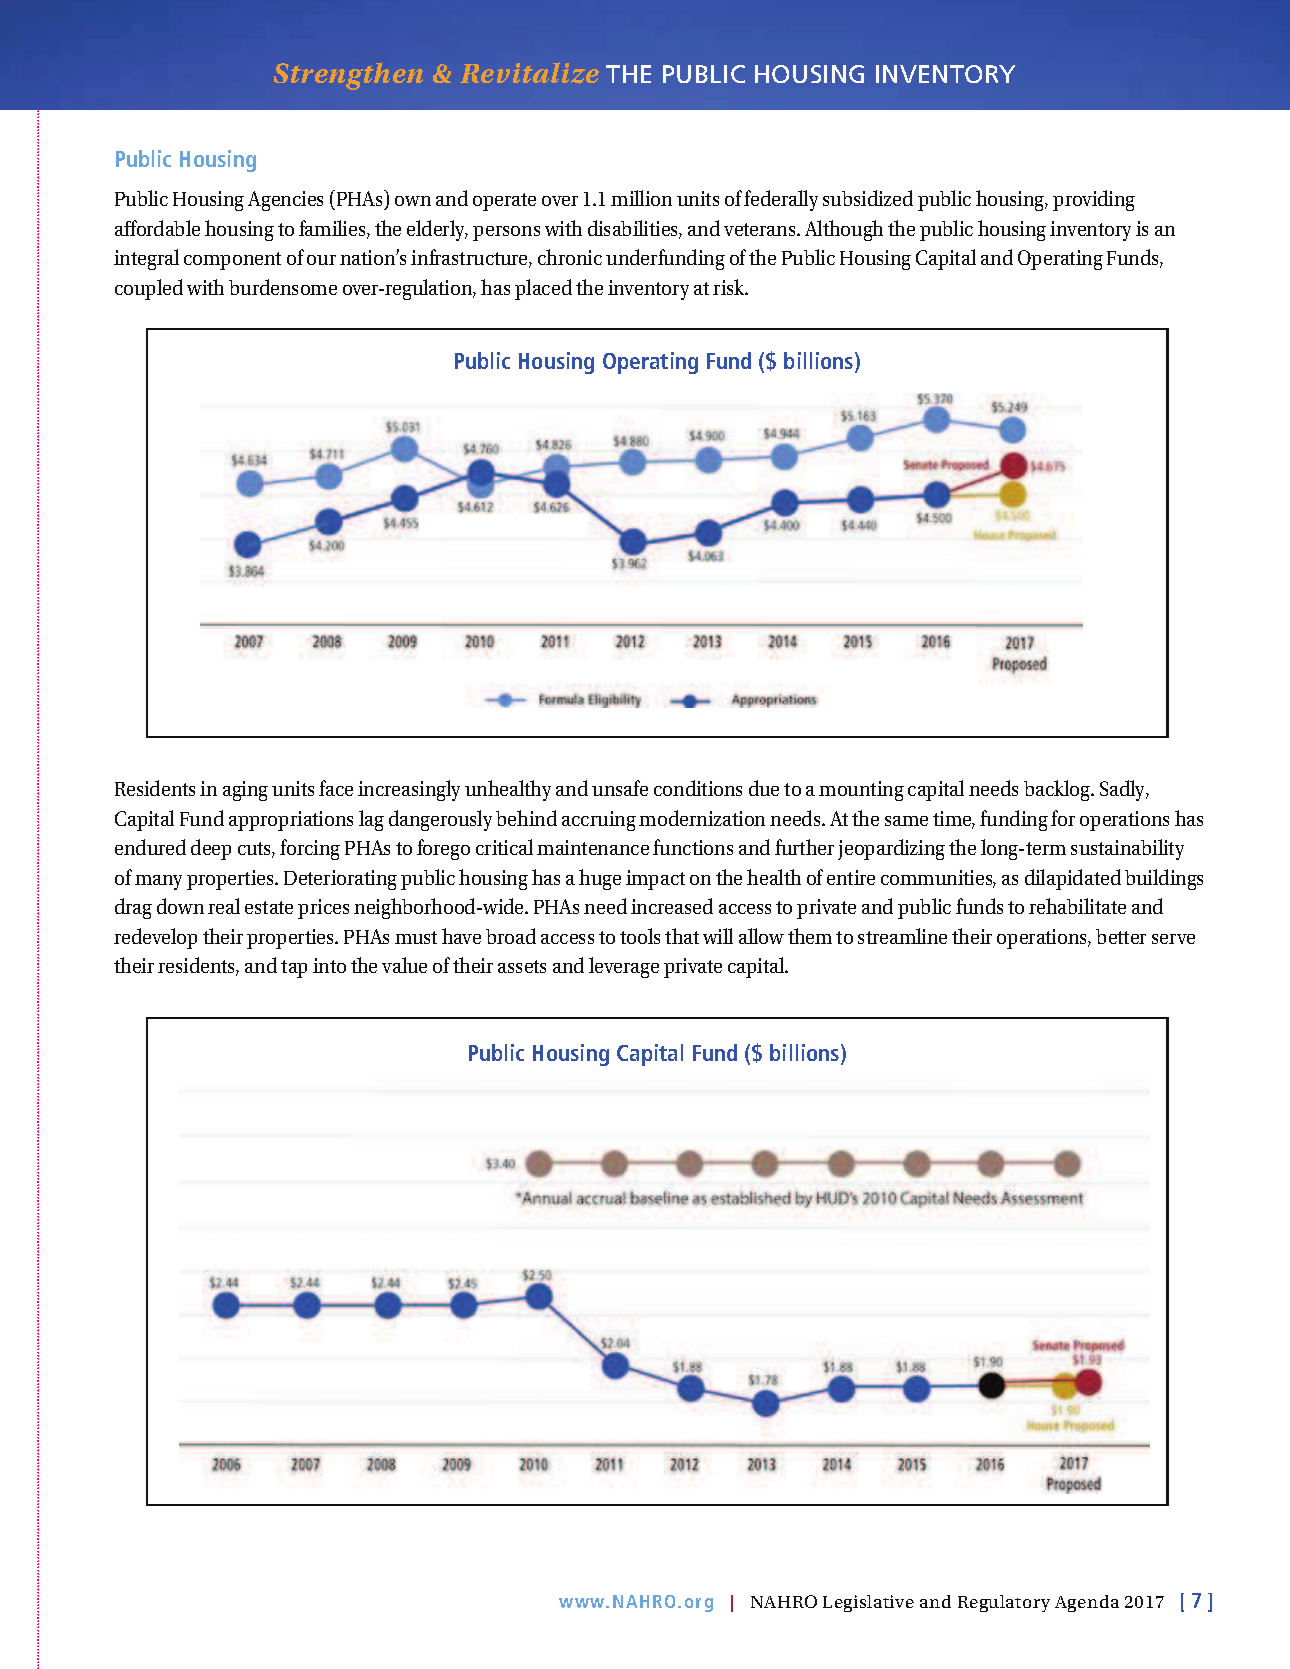  I want to click on backlog, so click(1058, 790).
